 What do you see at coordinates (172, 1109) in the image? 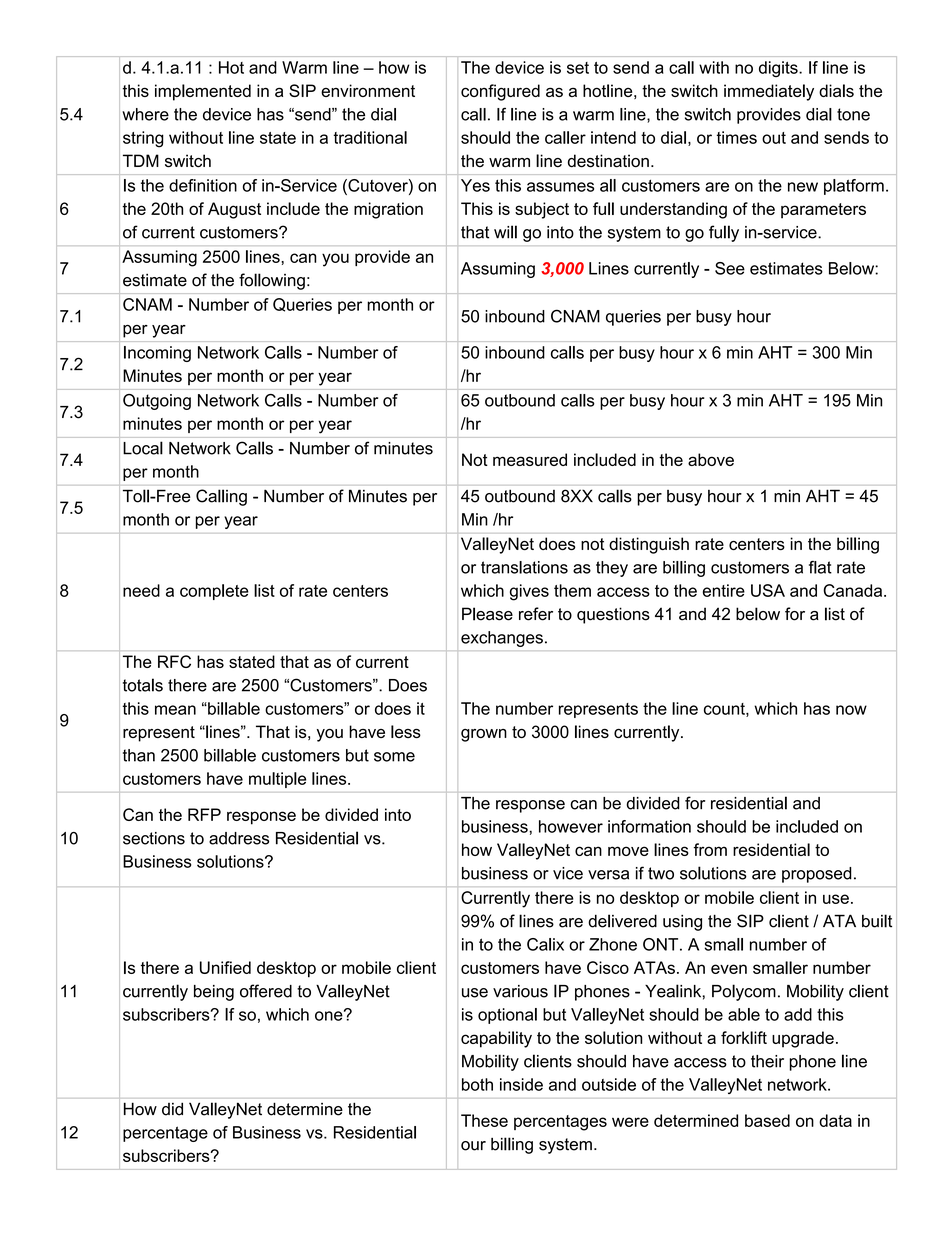
I see `did` at bounding box center [172, 1109].
